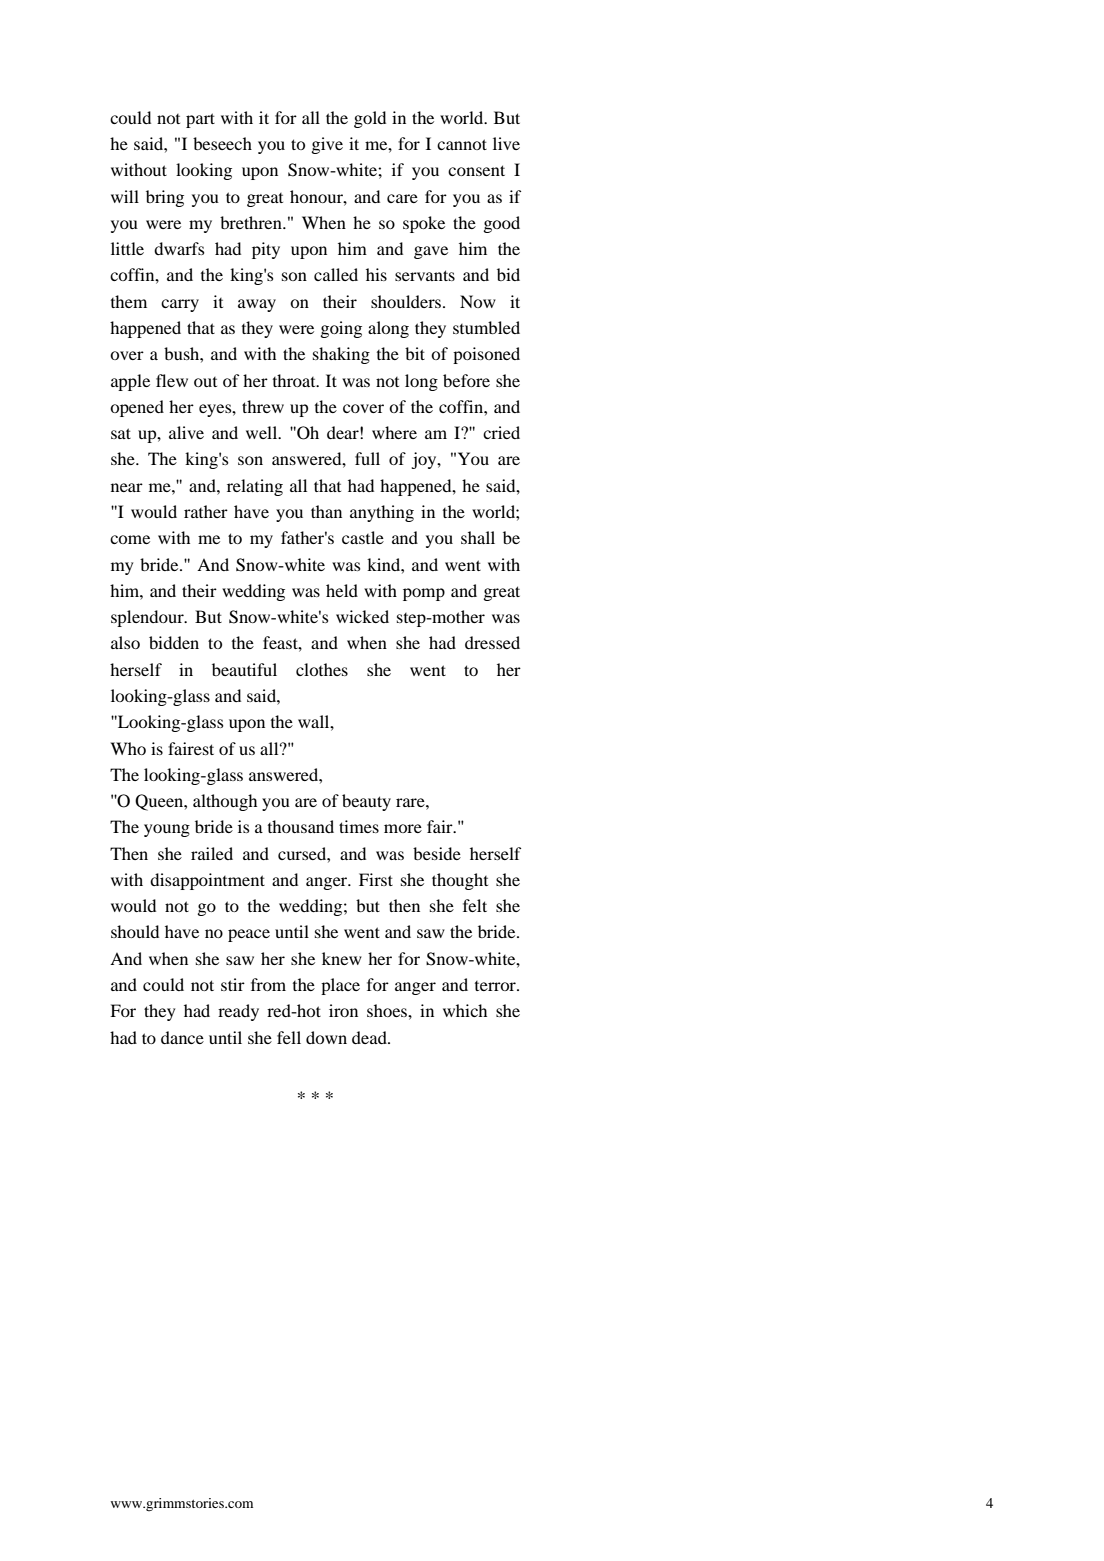  Describe the element at coordinates (327, 145) in the screenshot. I see `give` at that location.
